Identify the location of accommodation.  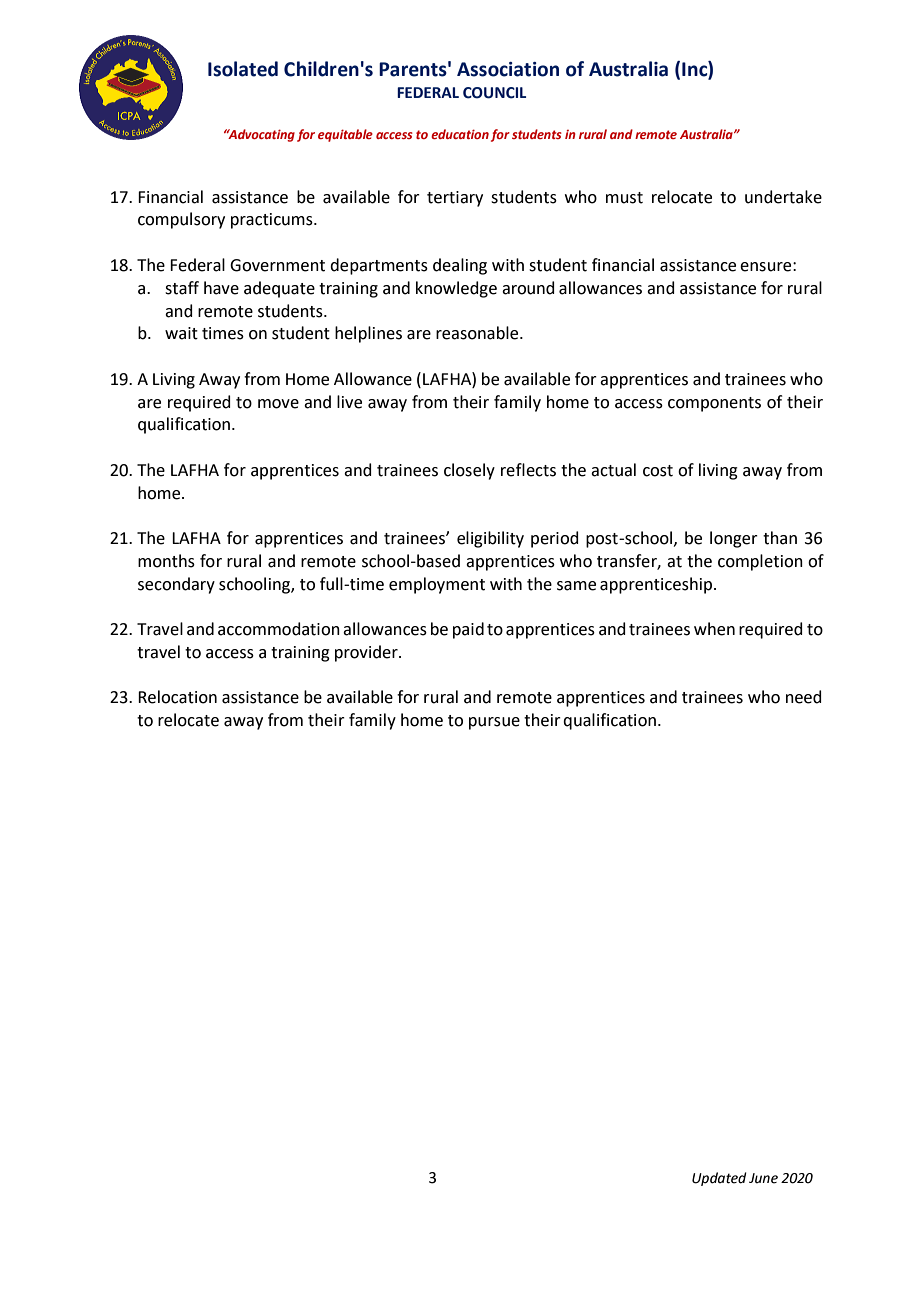
(279, 629).
